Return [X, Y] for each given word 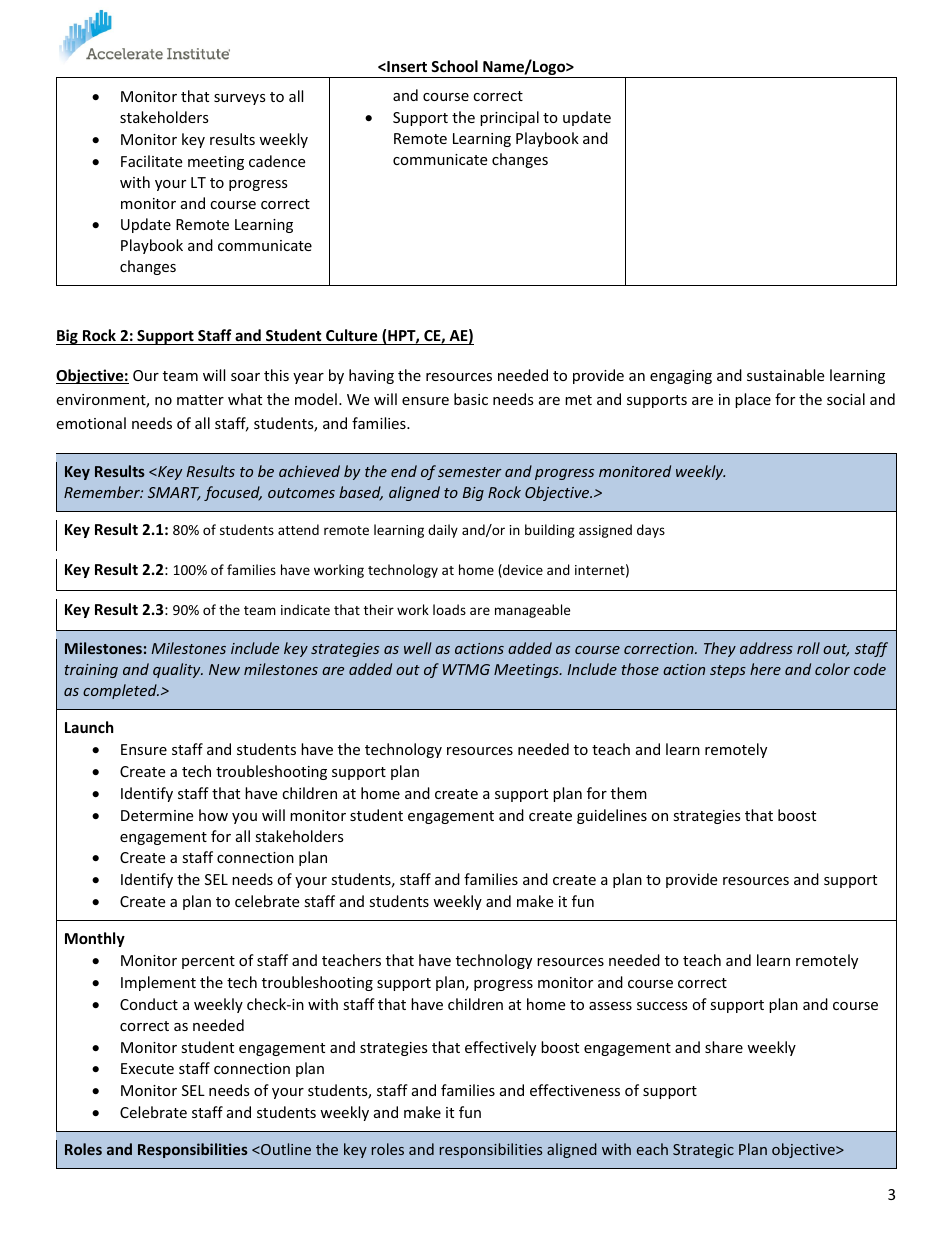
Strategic [703, 1151]
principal [509, 118]
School [454, 66]
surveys [240, 99]
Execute [147, 1068]
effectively [500, 1048]
